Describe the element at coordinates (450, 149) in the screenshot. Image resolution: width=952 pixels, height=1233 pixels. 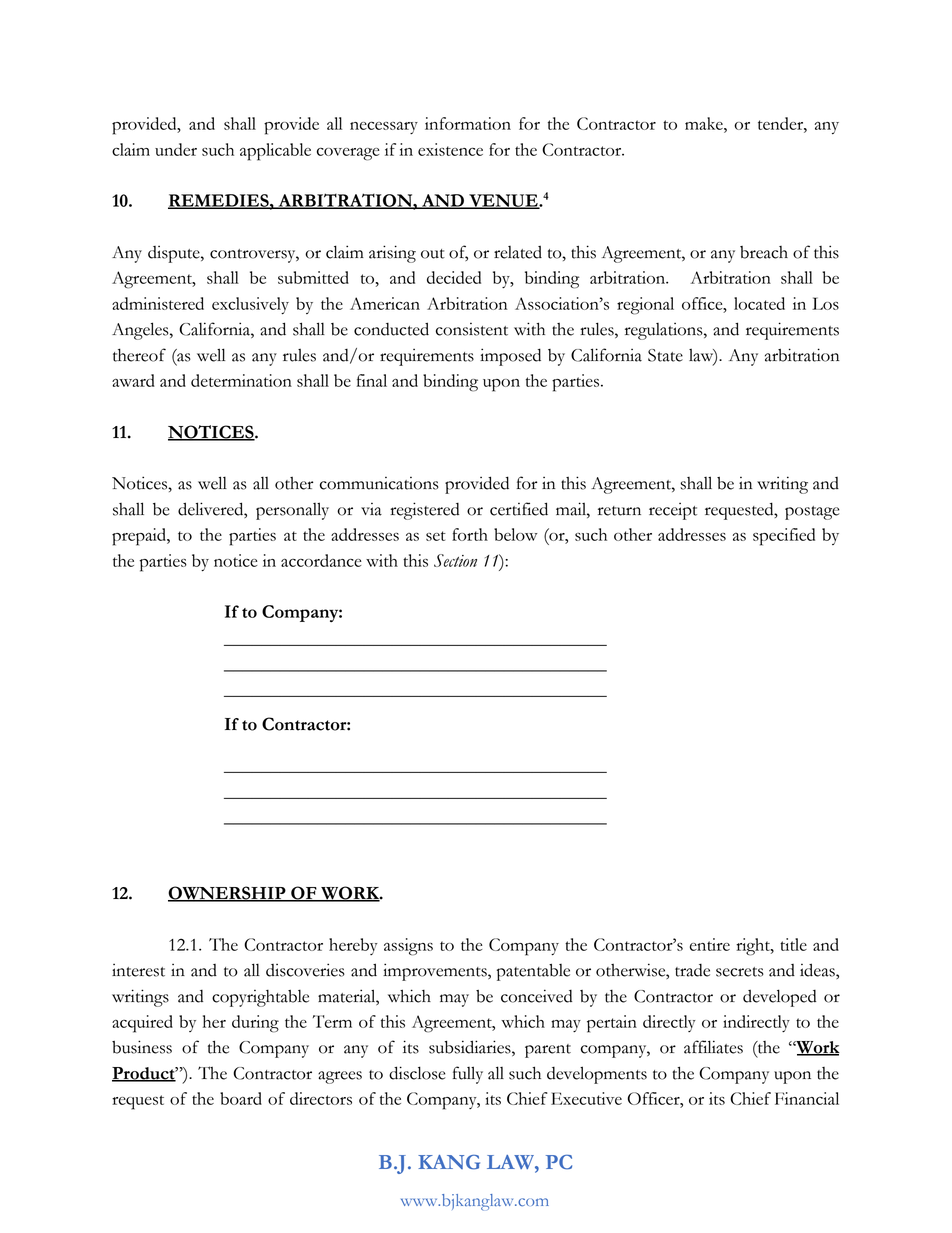
I see `existence` at that location.
